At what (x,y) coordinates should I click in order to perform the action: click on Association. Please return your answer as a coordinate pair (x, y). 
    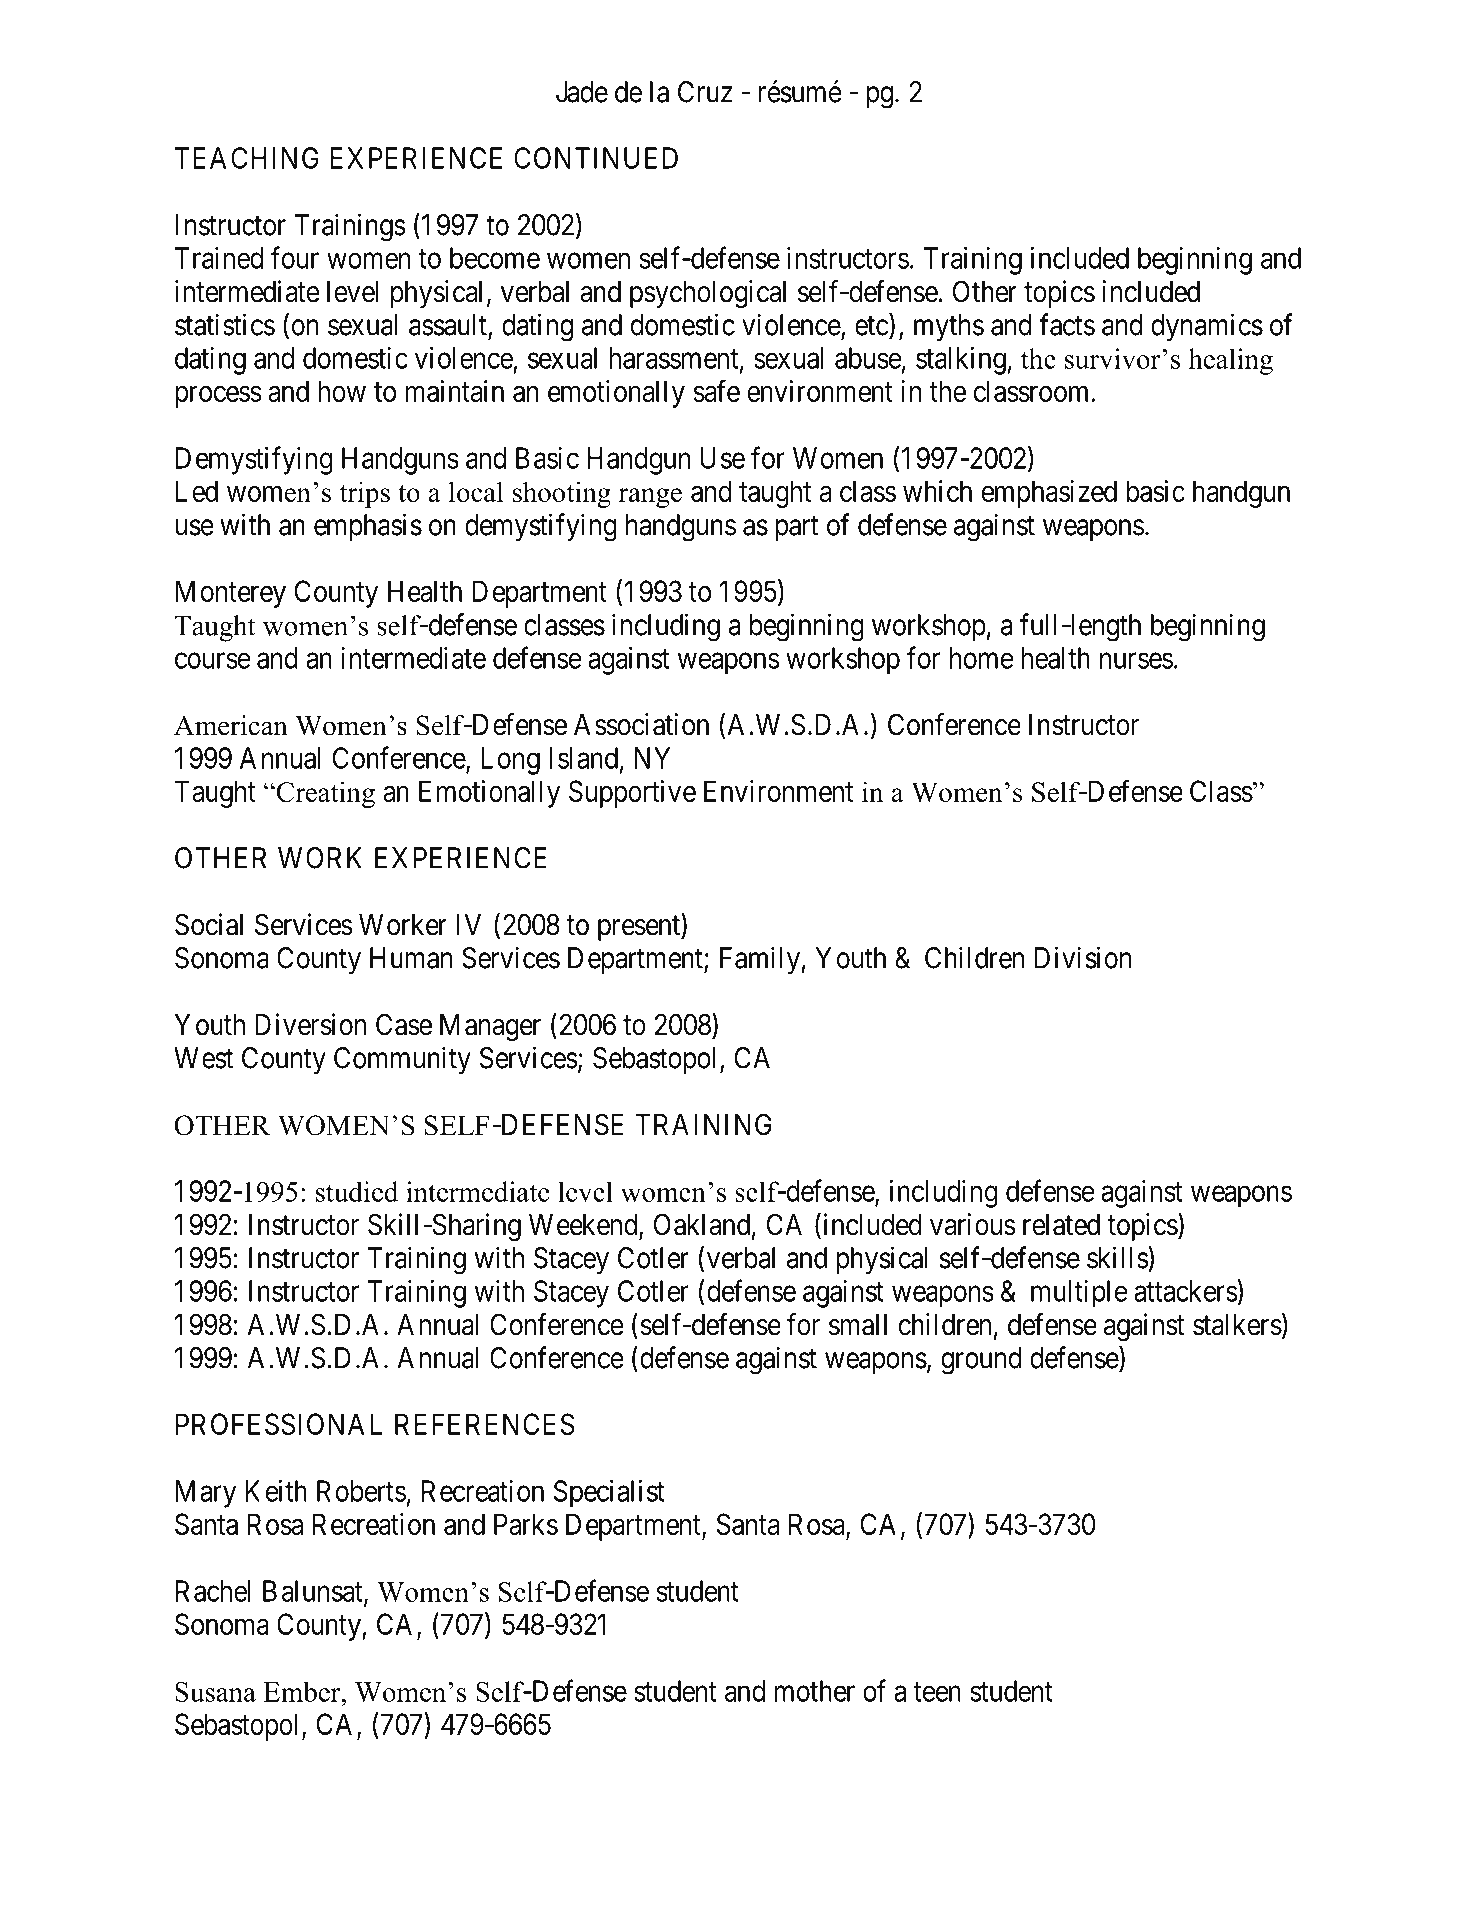
    Looking at the image, I should click on (641, 724).
